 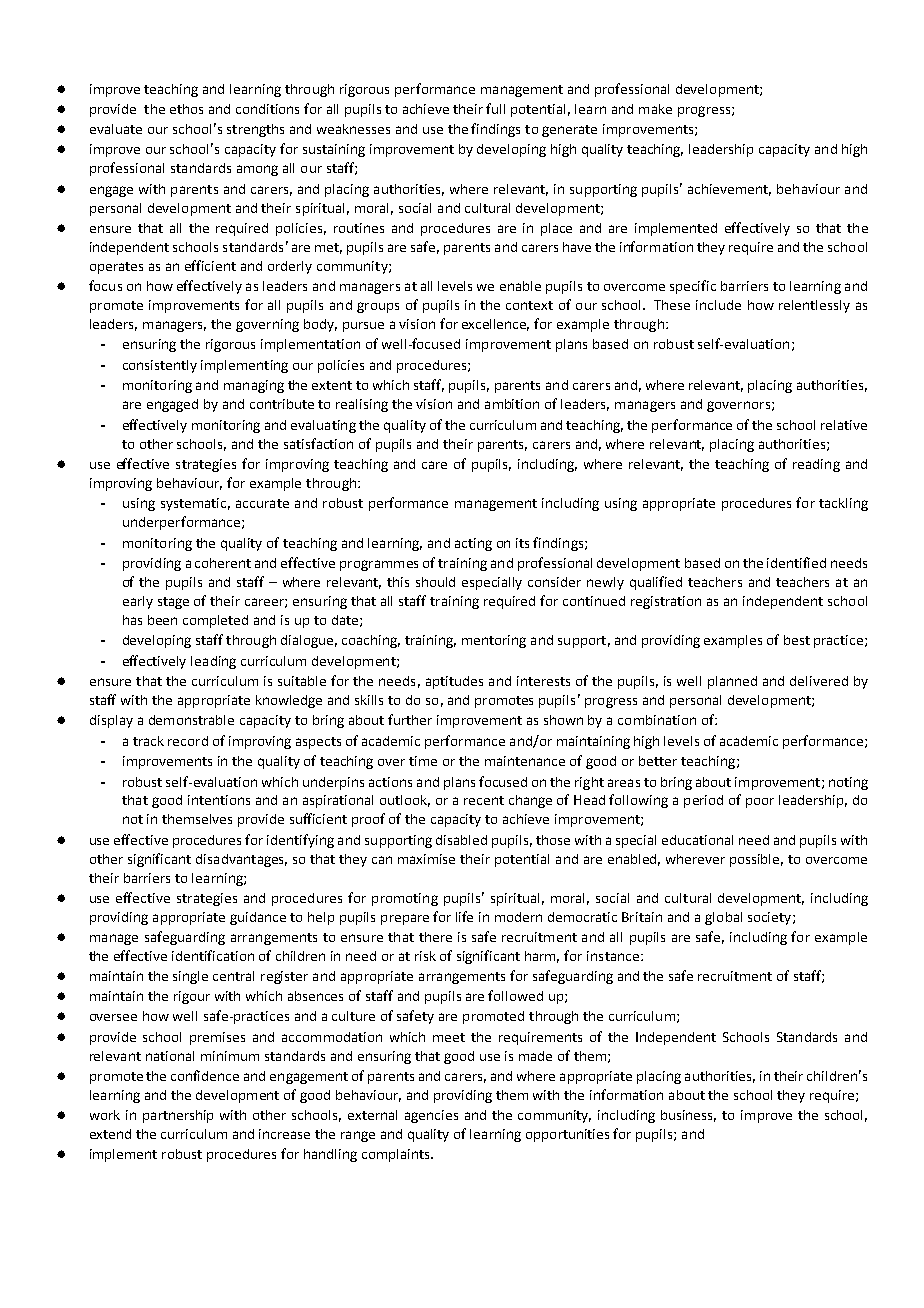 I want to click on consistently, so click(x=160, y=366).
